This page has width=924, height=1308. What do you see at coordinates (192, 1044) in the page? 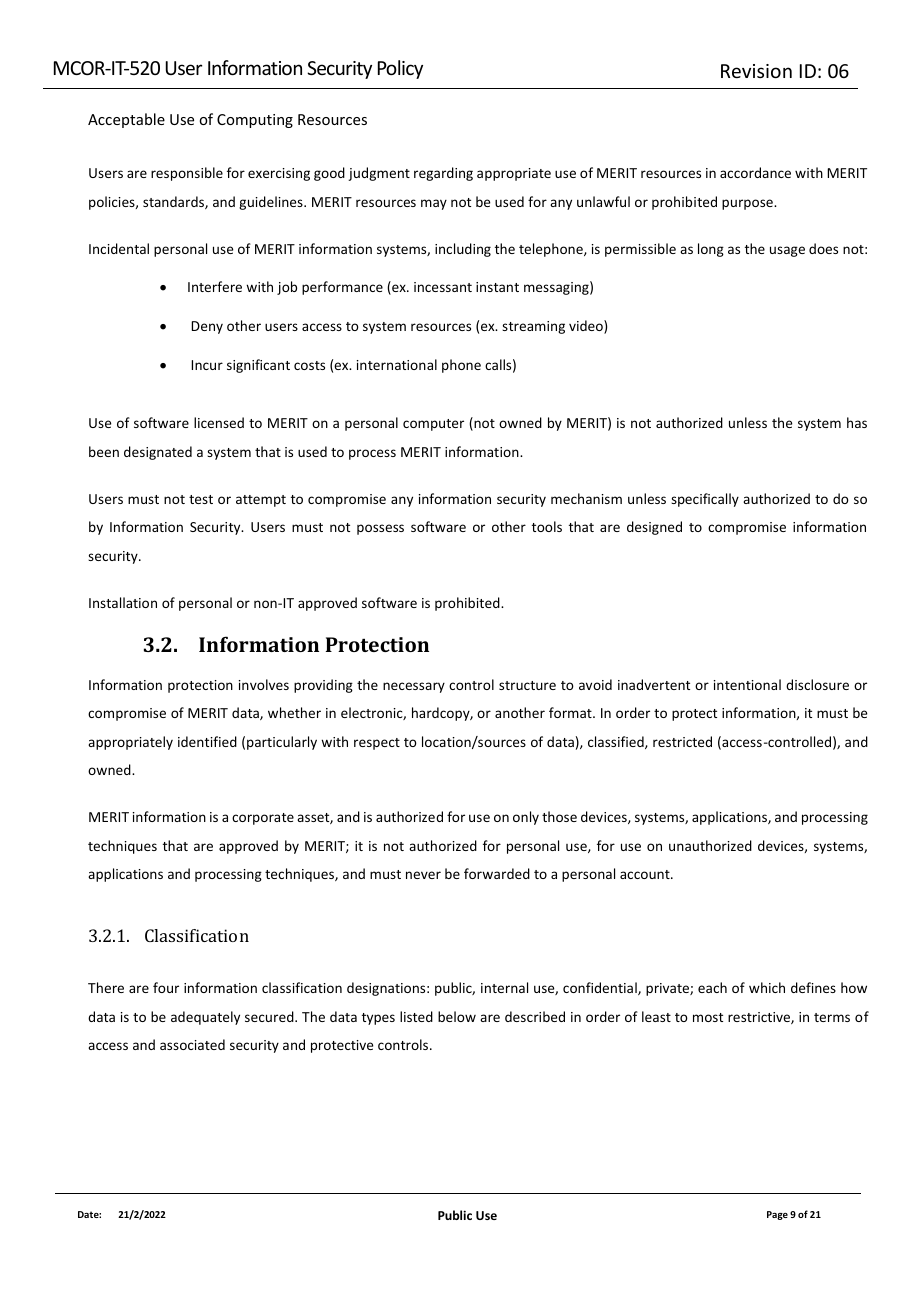
I see `associated` at bounding box center [192, 1044].
